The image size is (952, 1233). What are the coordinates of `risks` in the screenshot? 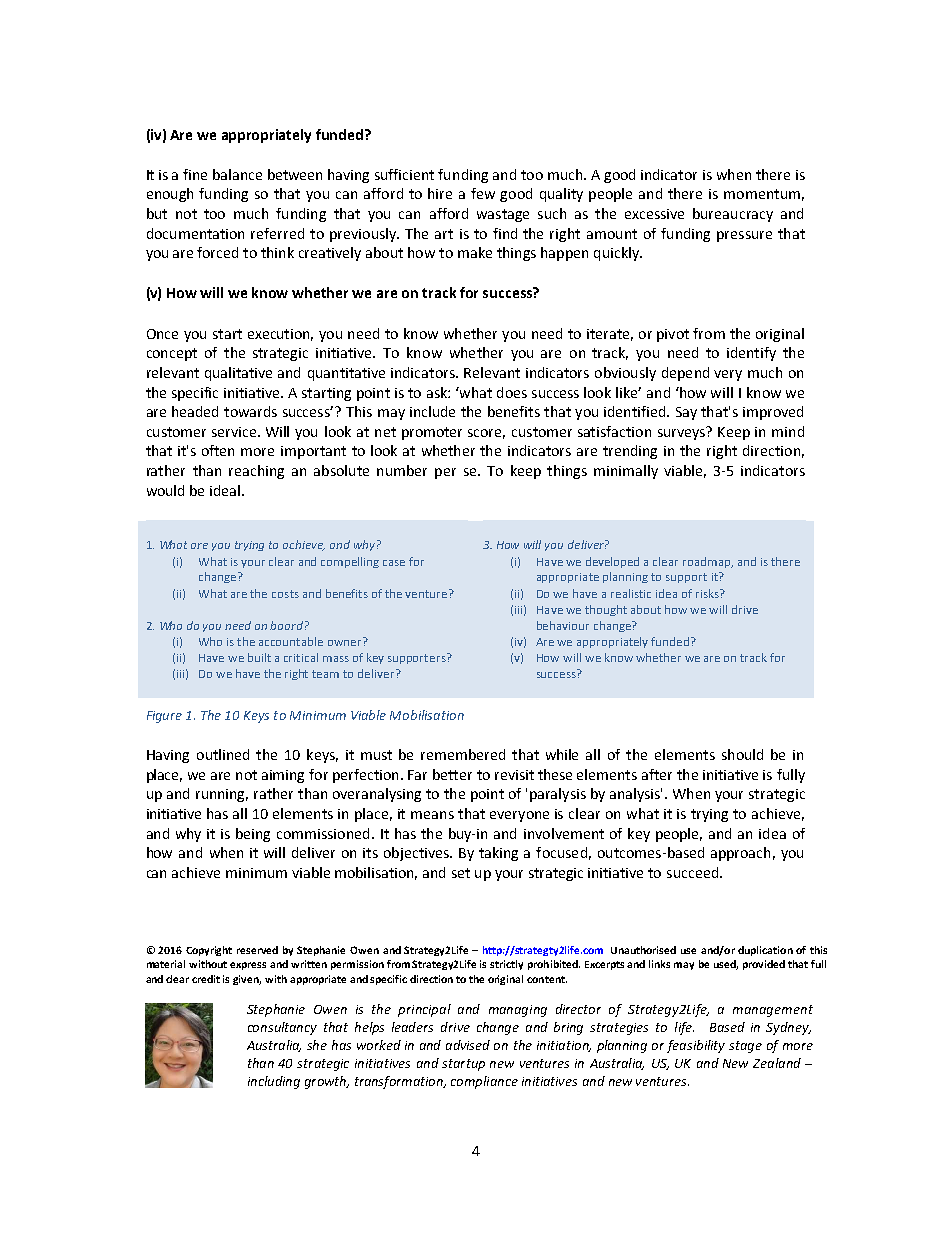 It's located at (708, 593).
